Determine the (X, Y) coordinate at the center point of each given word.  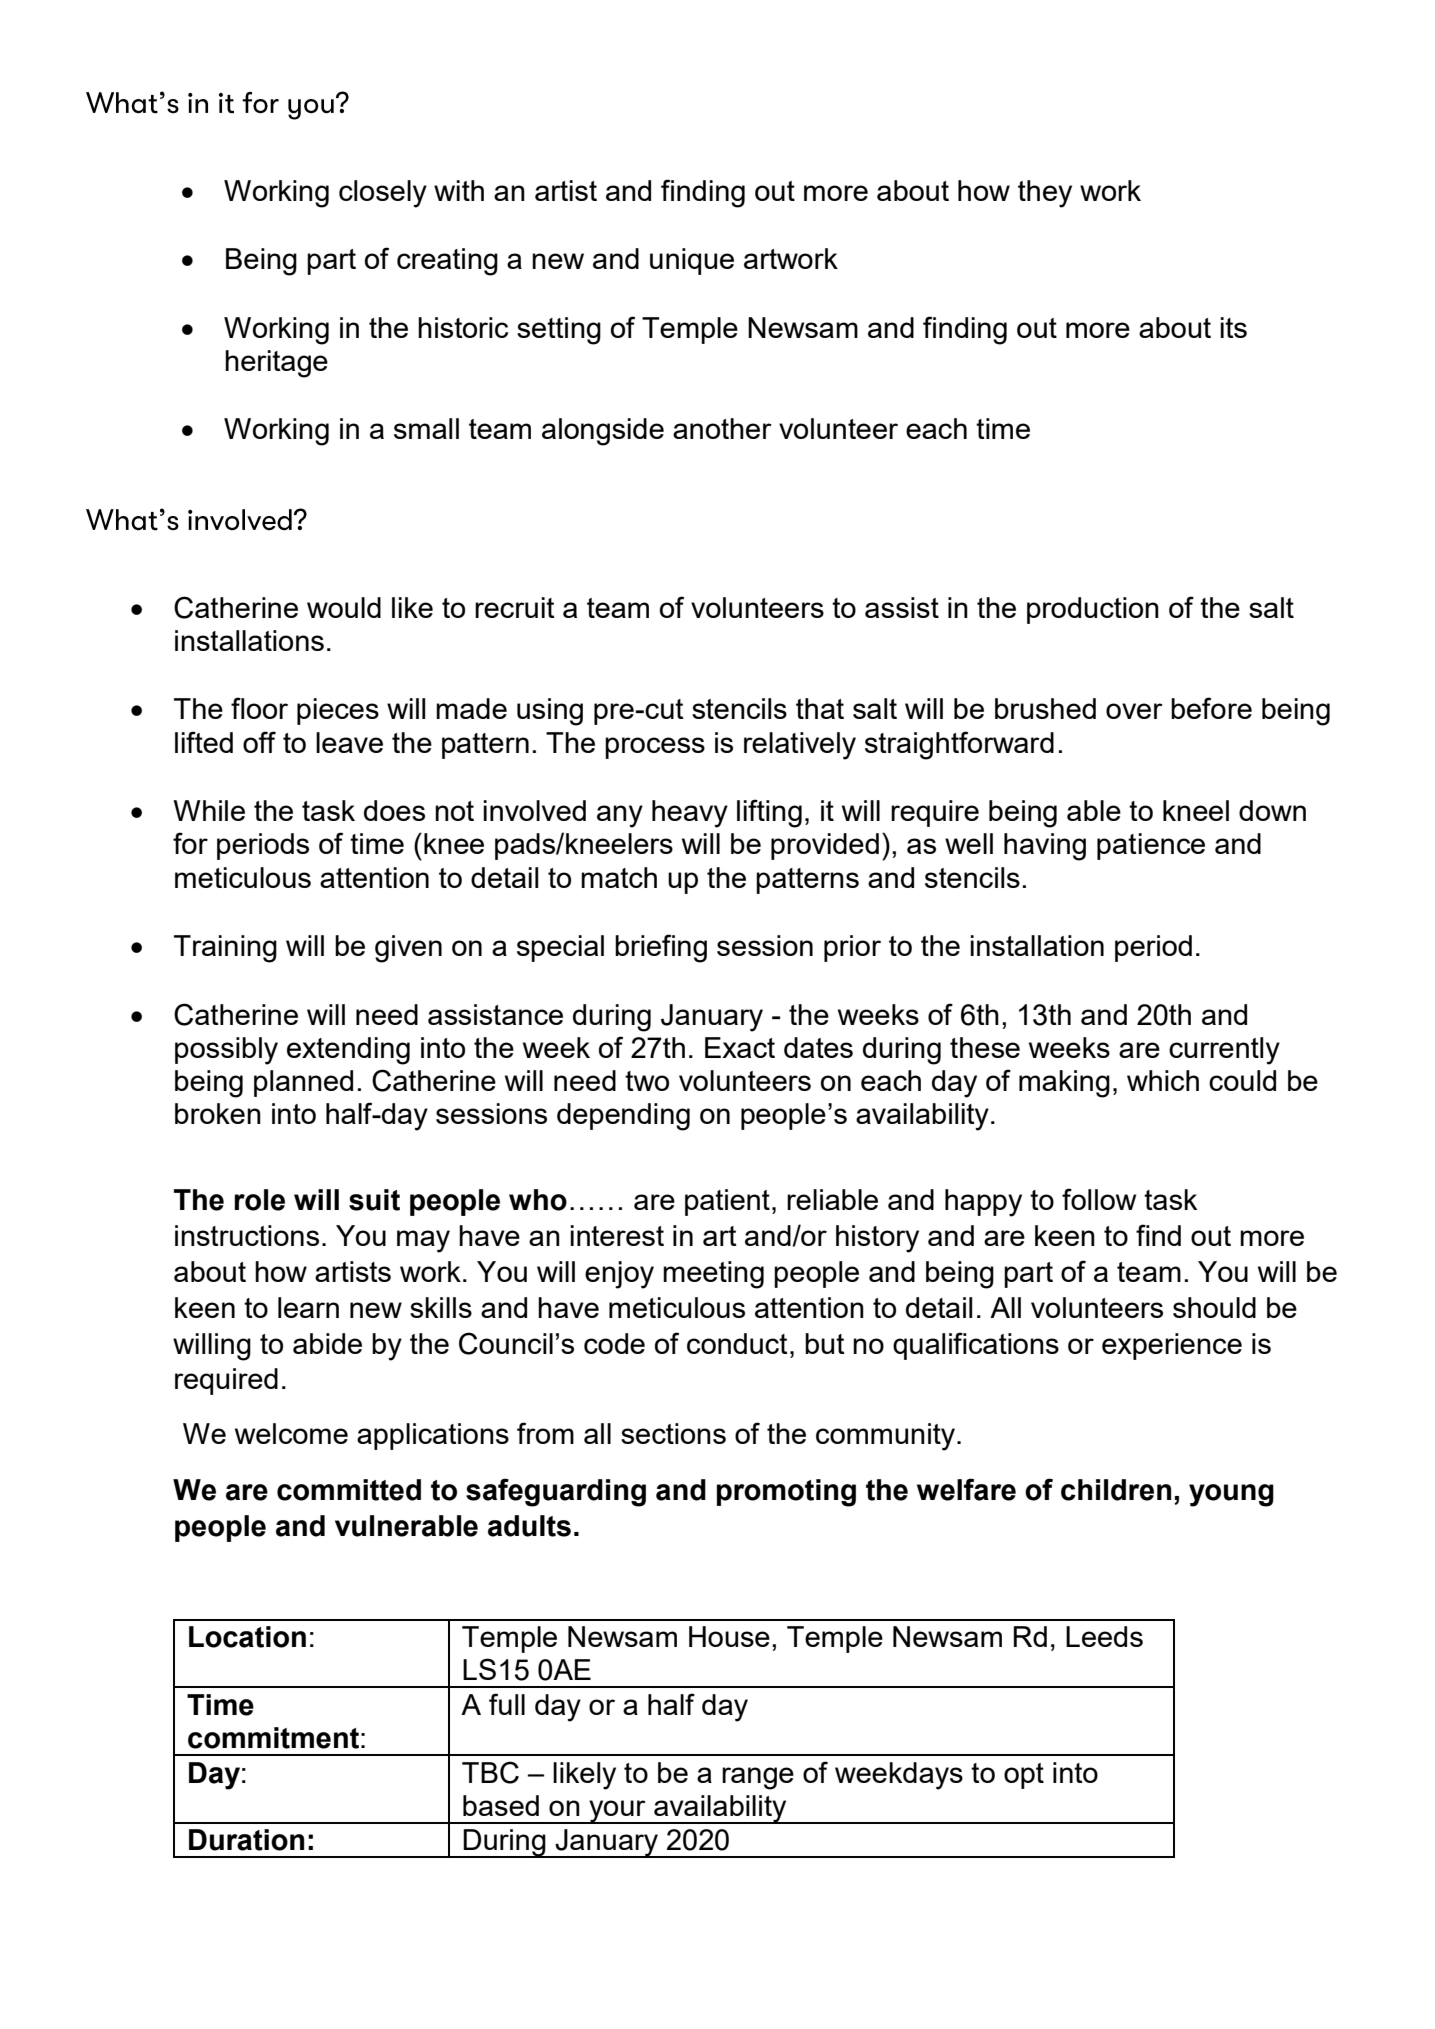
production (1093, 610)
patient (727, 1202)
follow (1099, 1199)
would (344, 607)
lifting (769, 813)
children (1116, 1490)
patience (1151, 846)
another (722, 428)
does (394, 810)
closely (383, 194)
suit (374, 1200)
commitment (273, 1738)
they (1045, 194)
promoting (786, 1493)
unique (692, 261)
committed (349, 1490)
